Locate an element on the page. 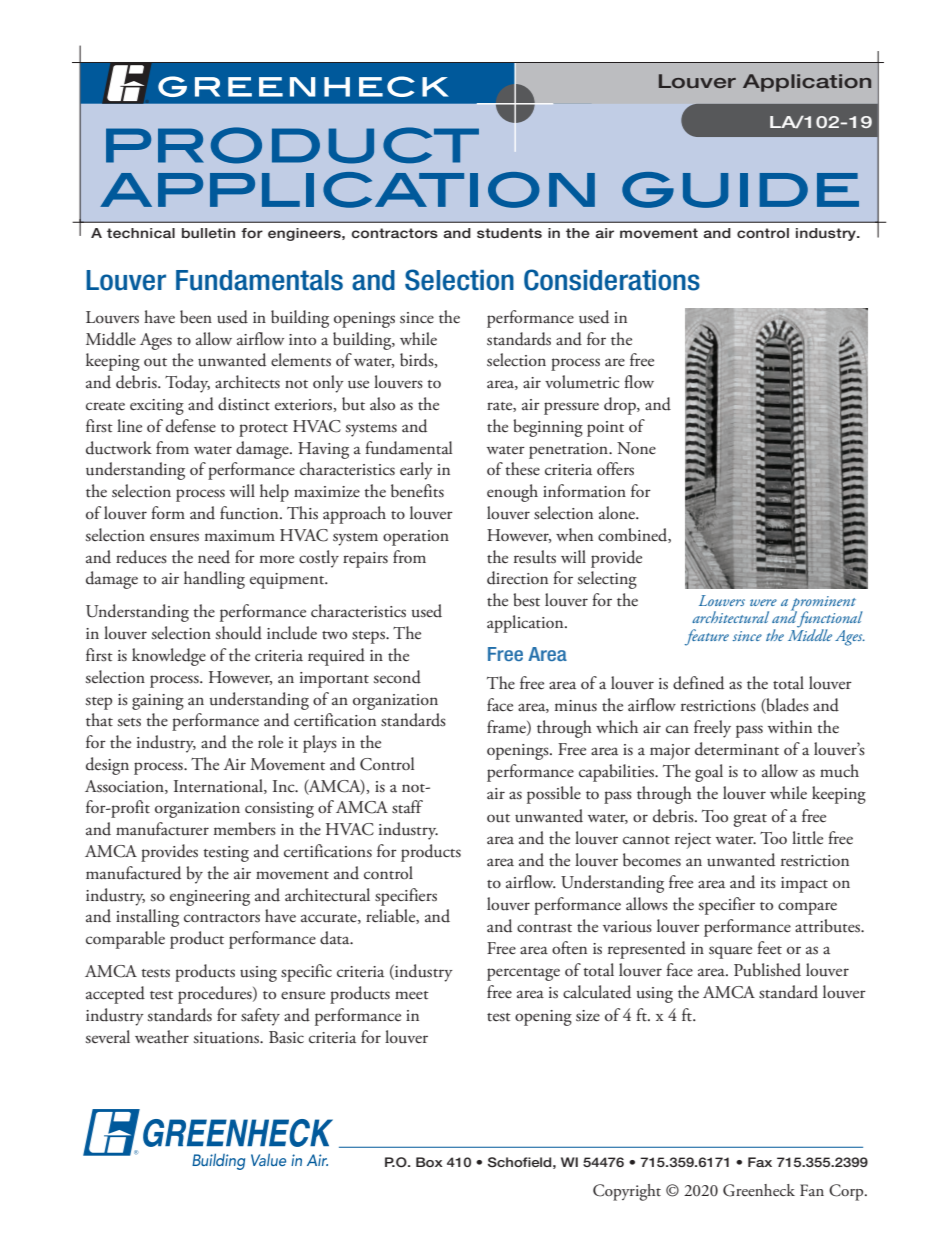 The height and width of the page is (1233, 952). bulletin is located at coordinates (208, 233).
